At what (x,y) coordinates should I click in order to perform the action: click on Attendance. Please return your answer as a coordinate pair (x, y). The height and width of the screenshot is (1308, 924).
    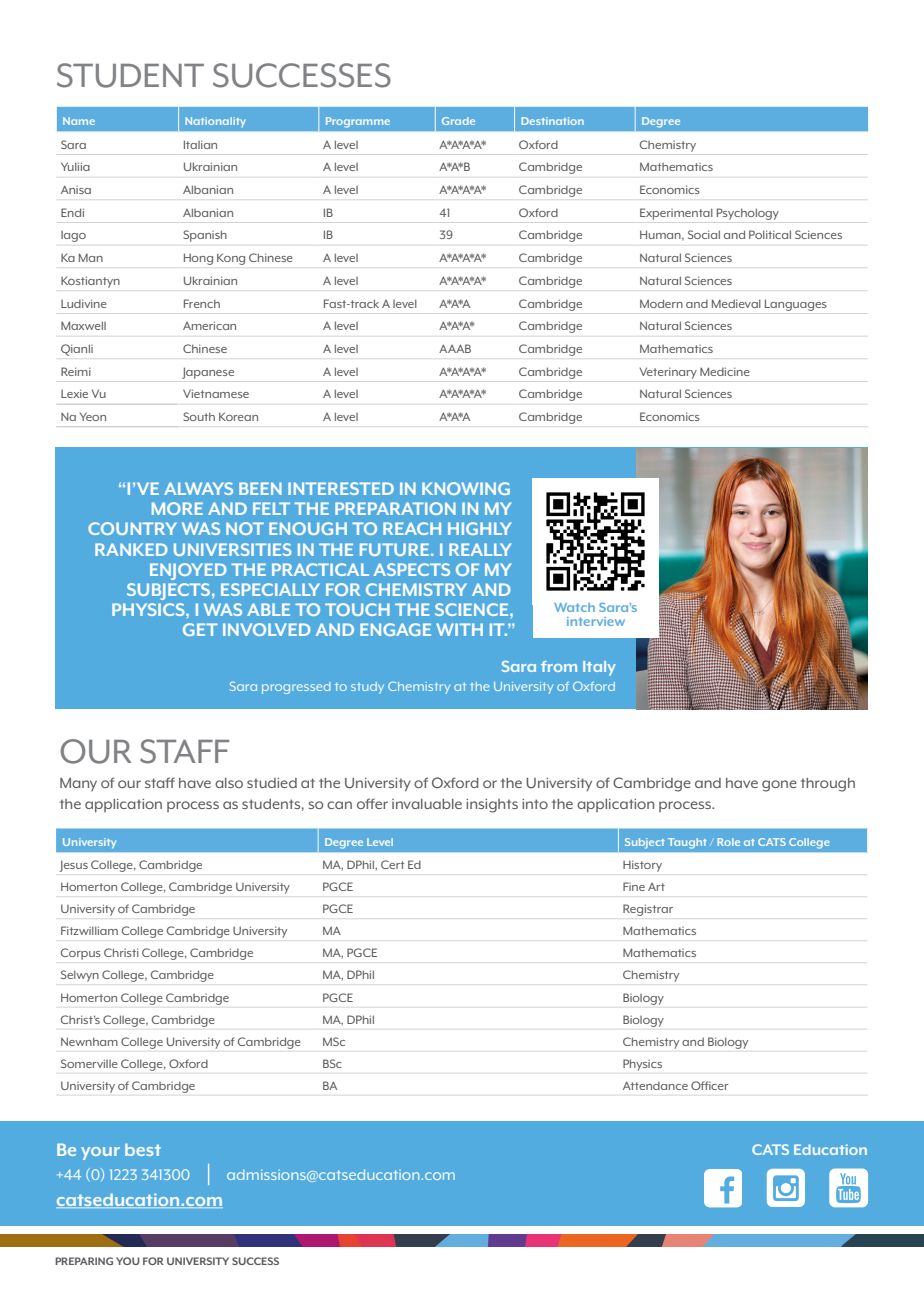
    Looking at the image, I should click on (655, 1086).
